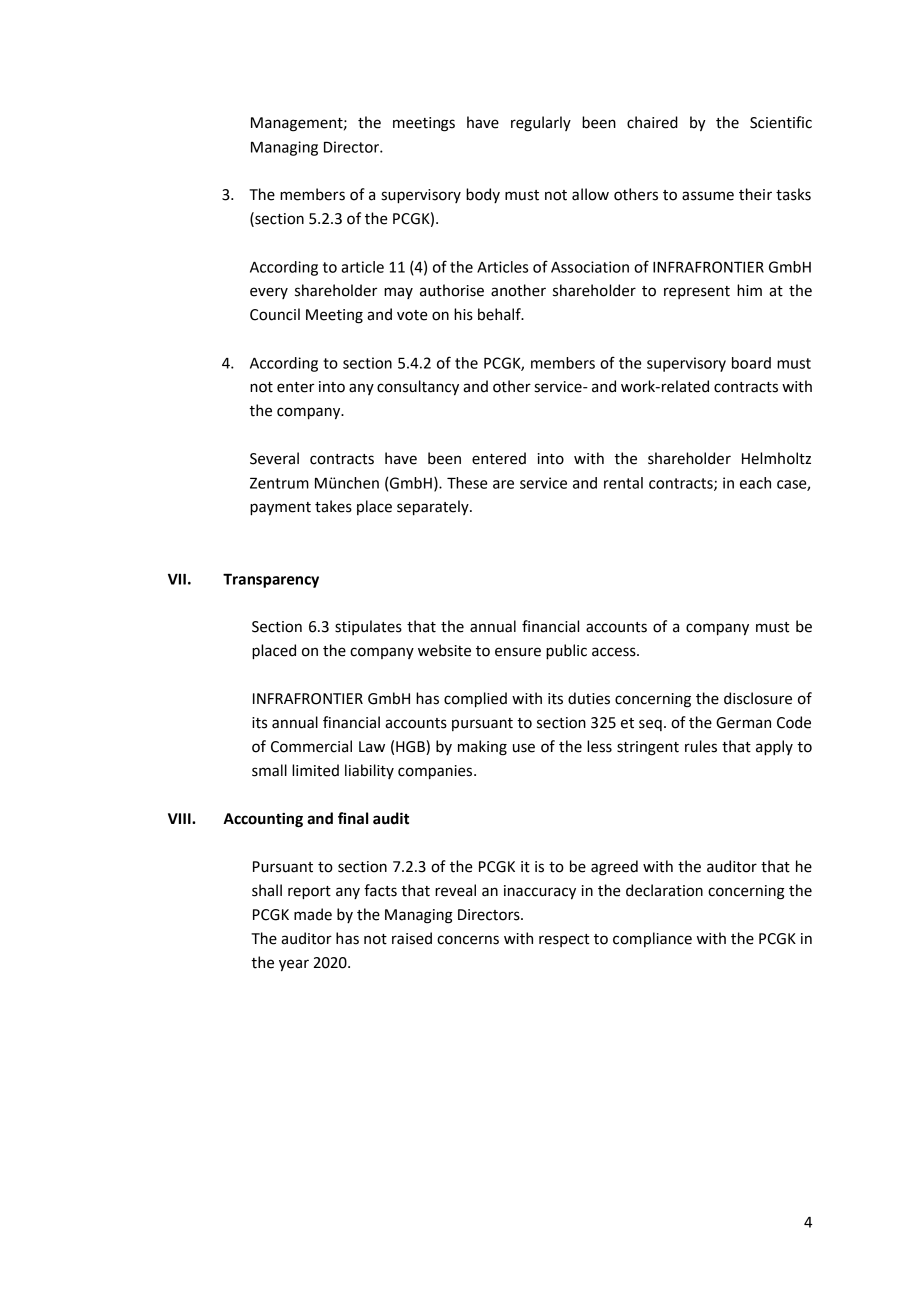 The height and width of the screenshot is (1308, 924). Describe the element at coordinates (434, 508) in the screenshot. I see `separately` at that location.
